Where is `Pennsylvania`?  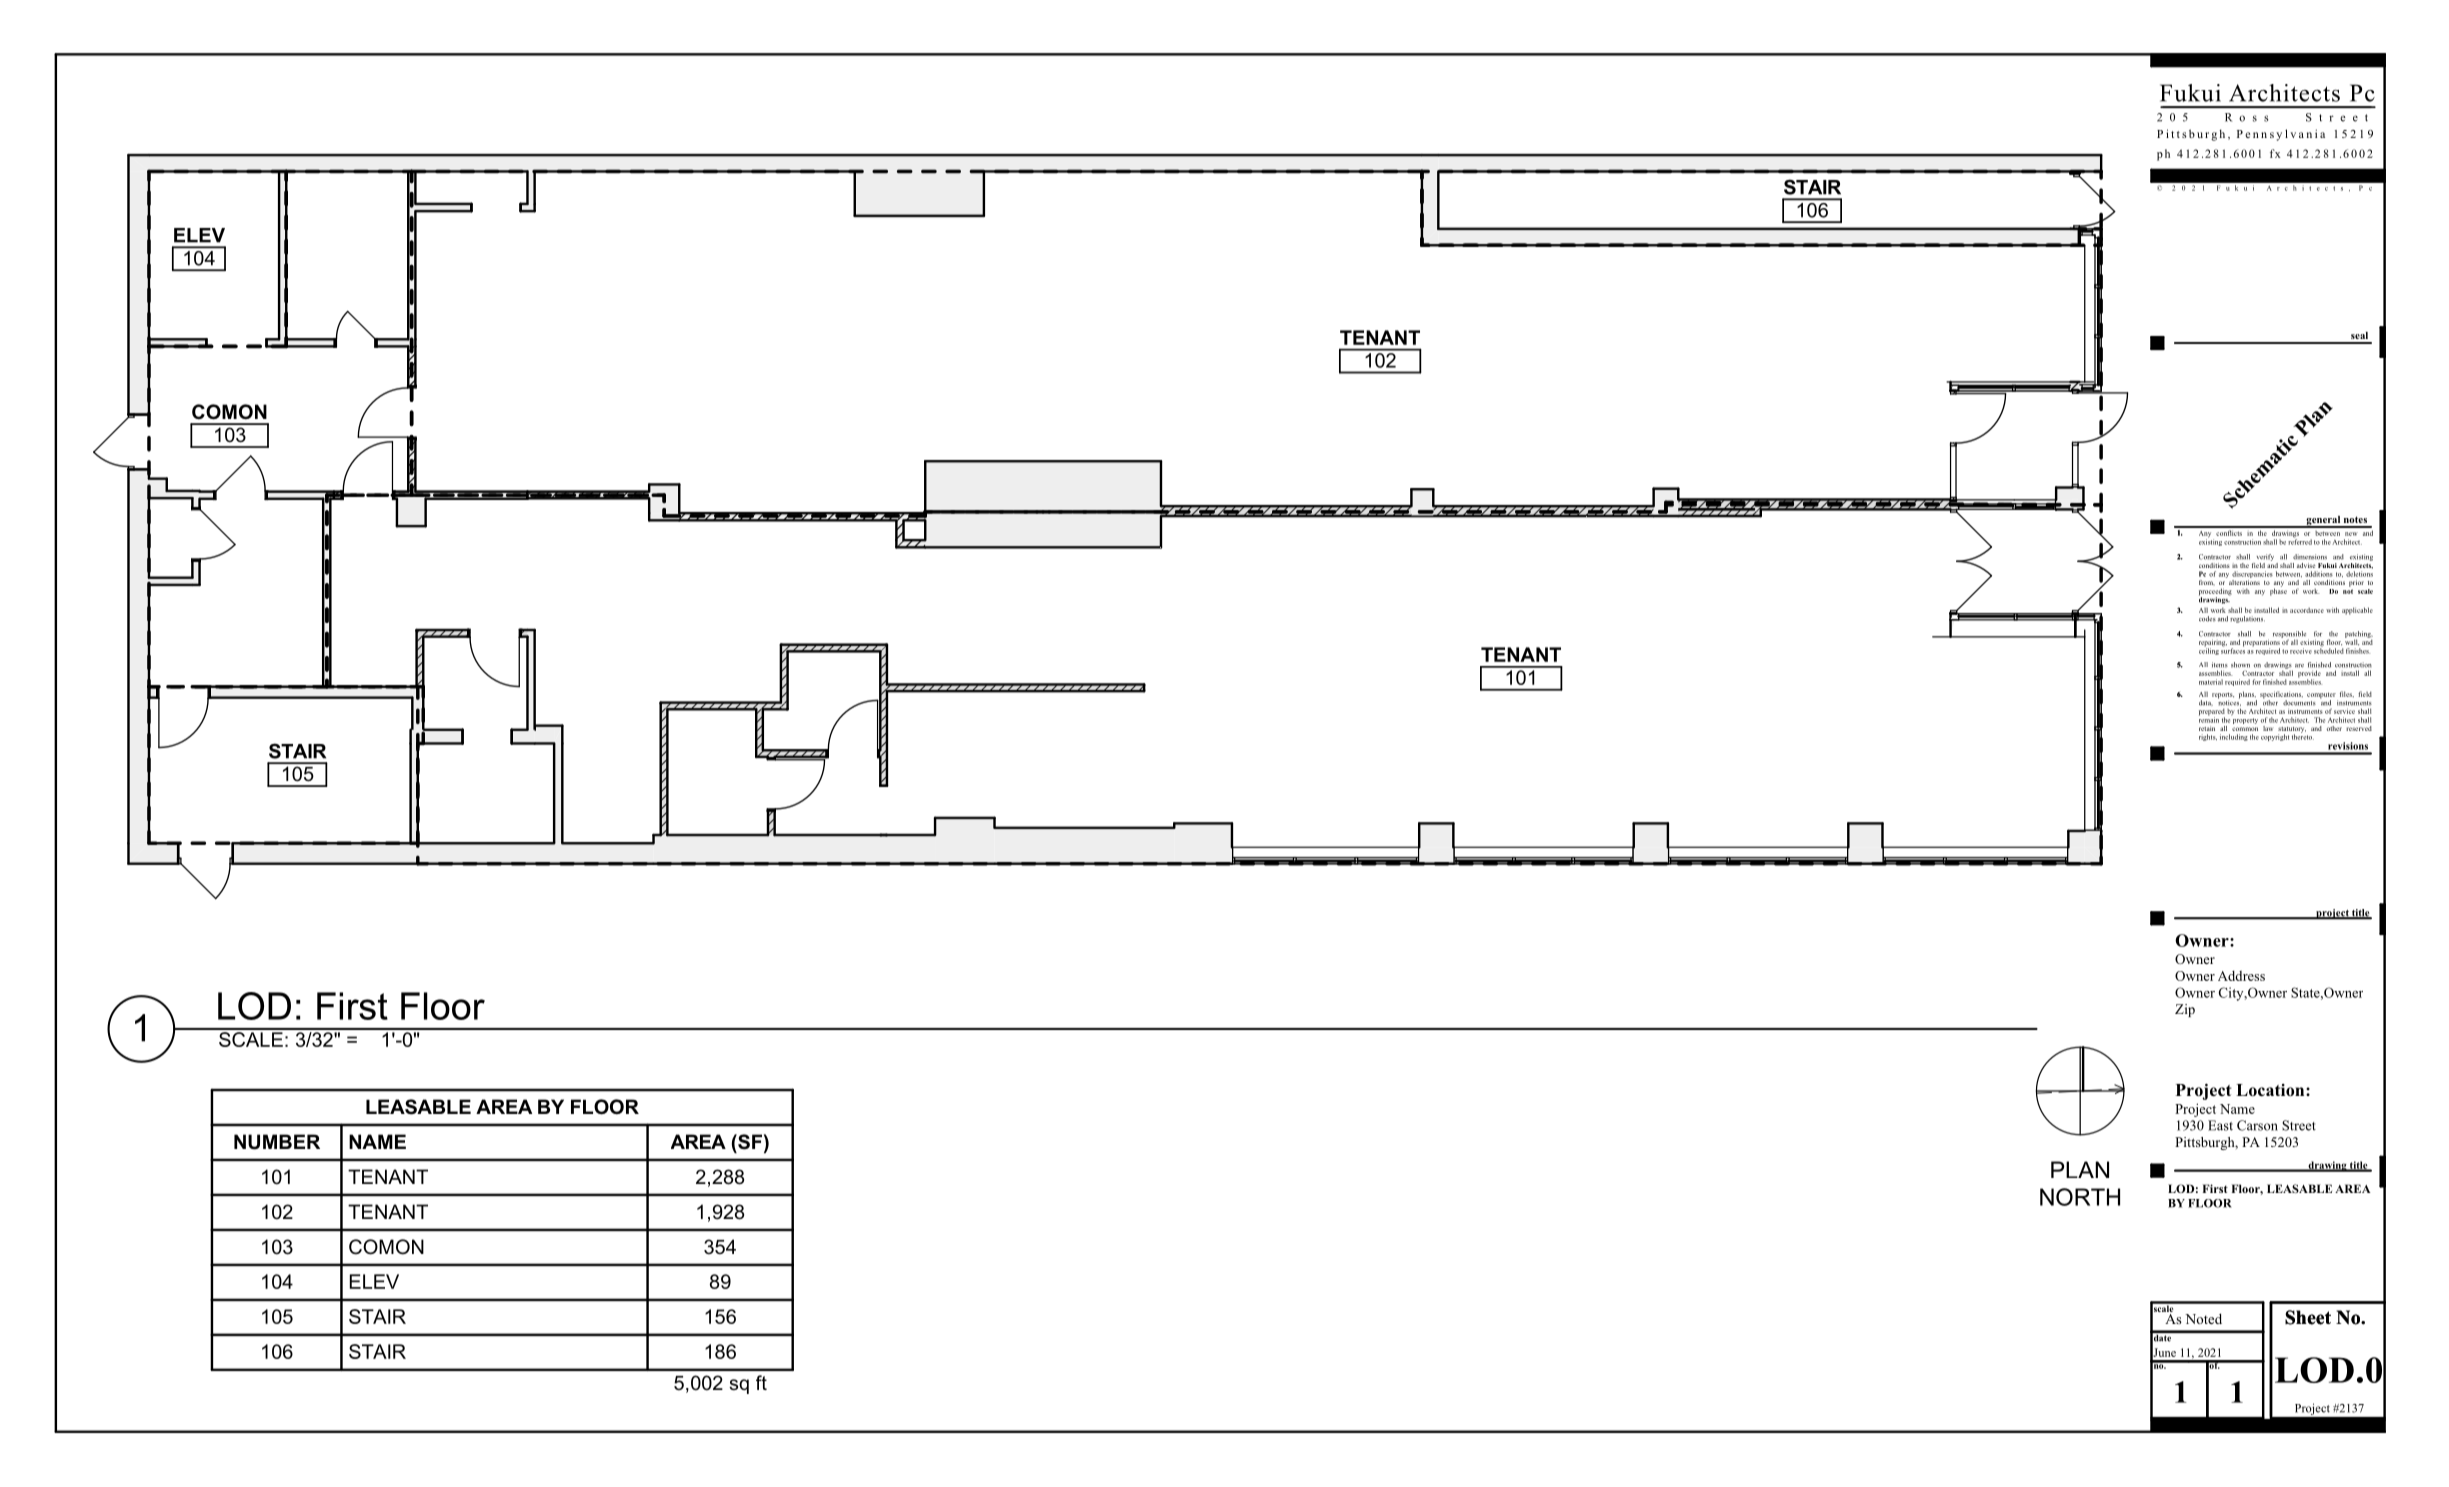 Pennsylvania is located at coordinates (2281, 135).
